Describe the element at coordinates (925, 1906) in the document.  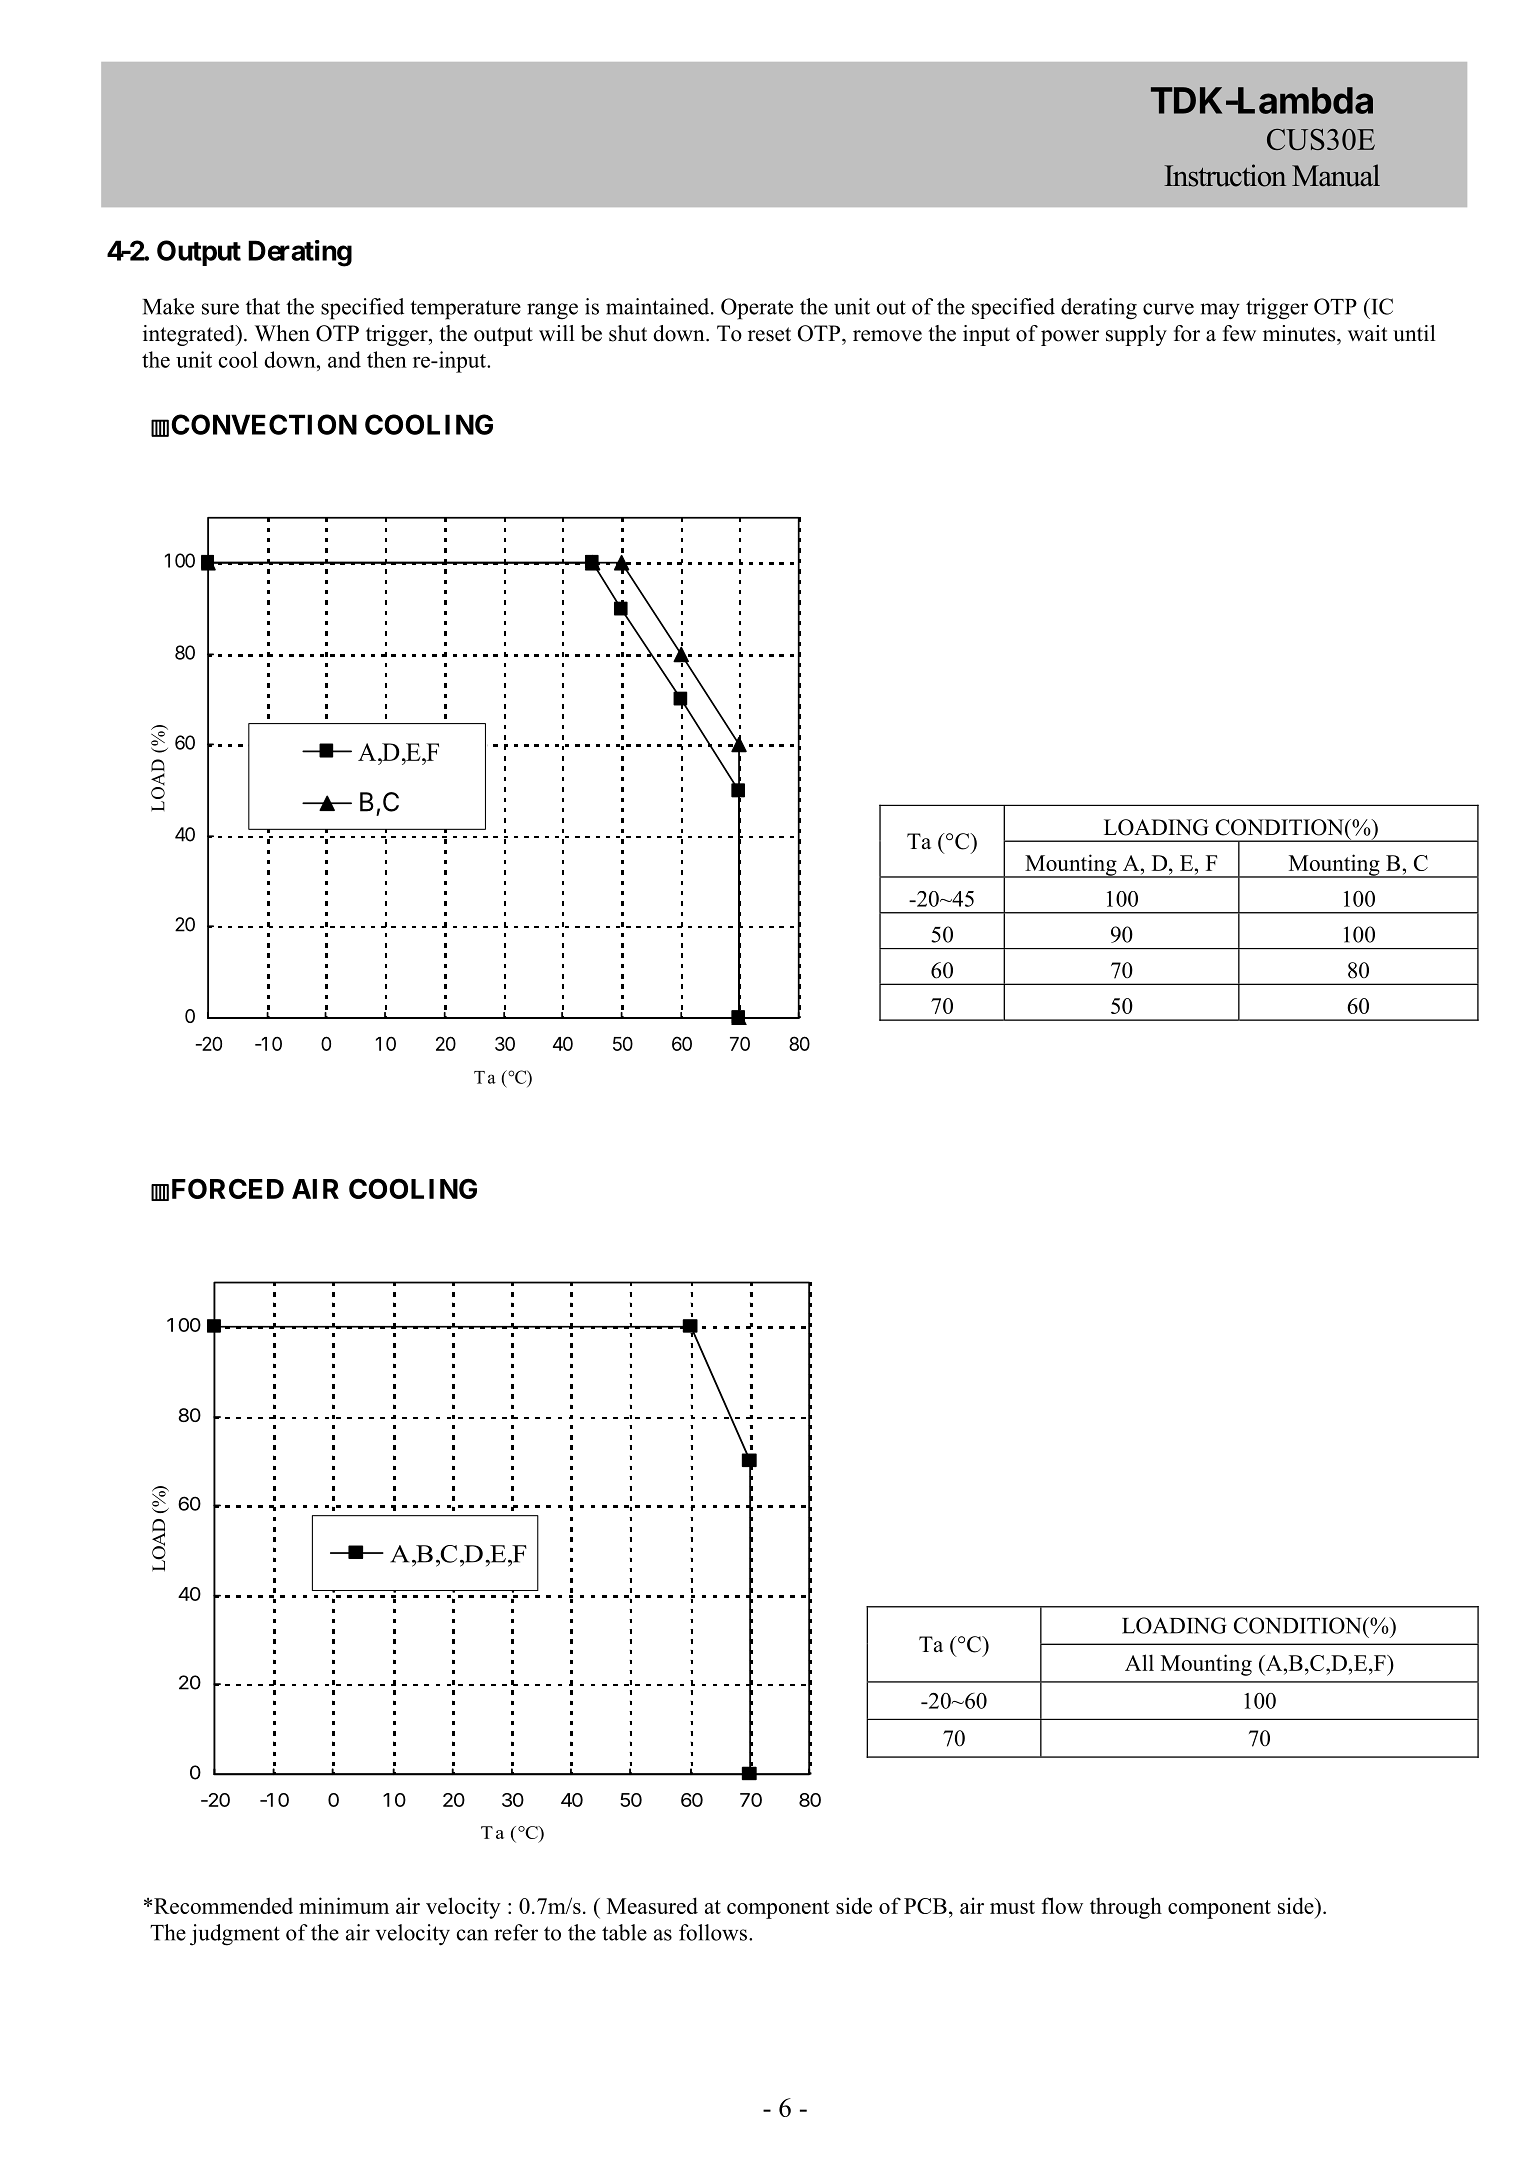
I see `PCB` at that location.
